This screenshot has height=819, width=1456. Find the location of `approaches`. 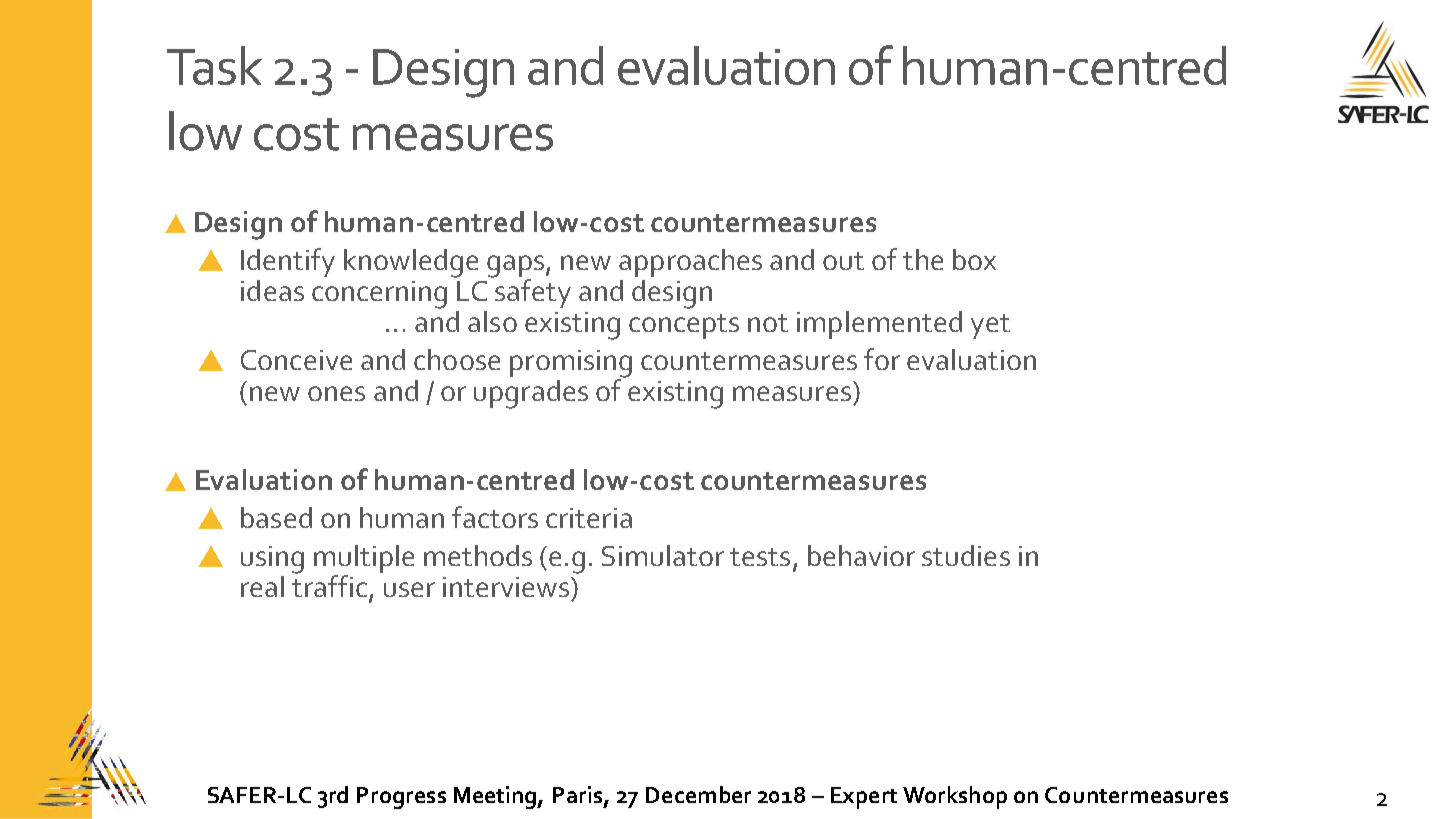

approaches is located at coordinates (690, 263).
